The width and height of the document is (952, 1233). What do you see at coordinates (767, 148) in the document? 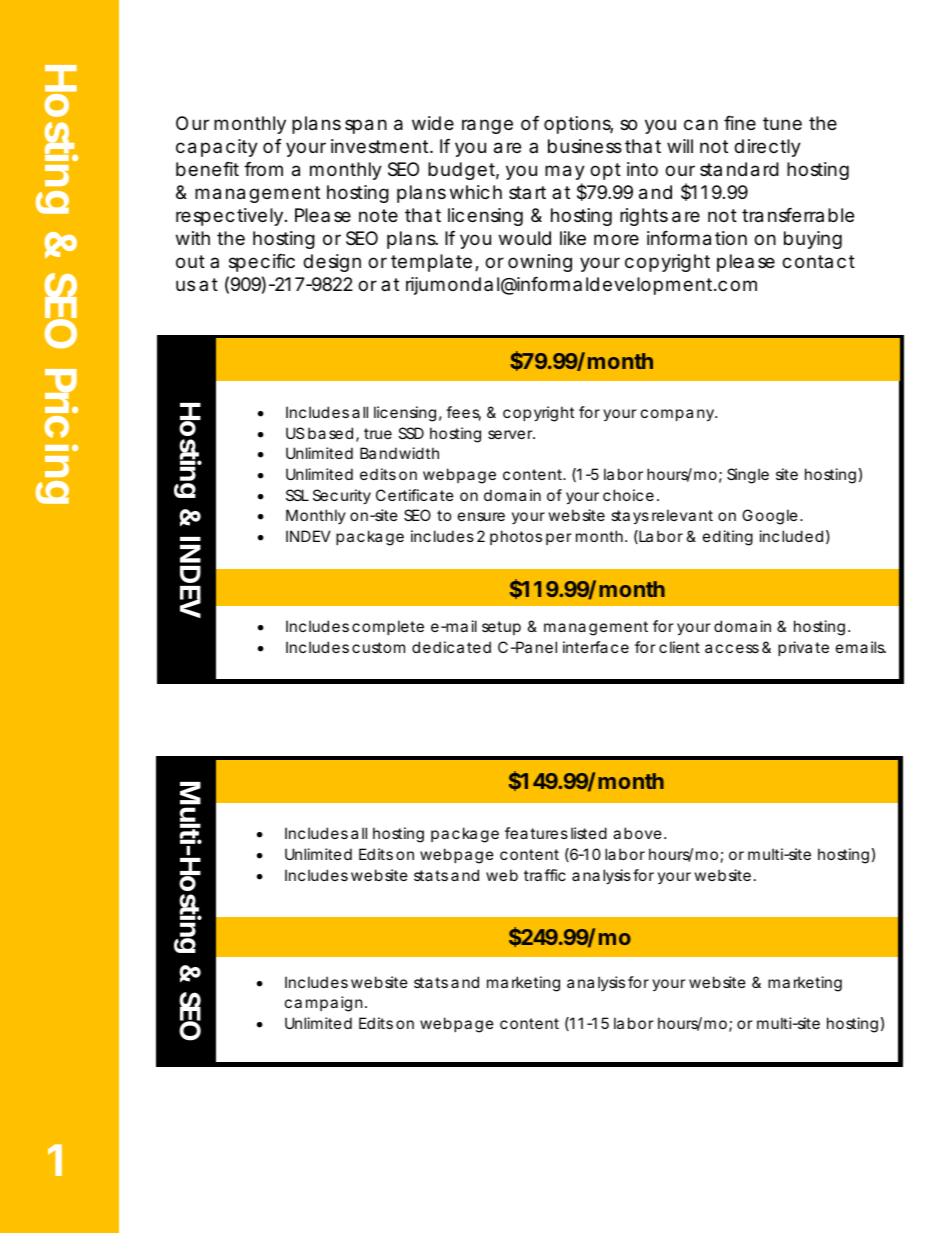
I see `directly` at bounding box center [767, 148].
